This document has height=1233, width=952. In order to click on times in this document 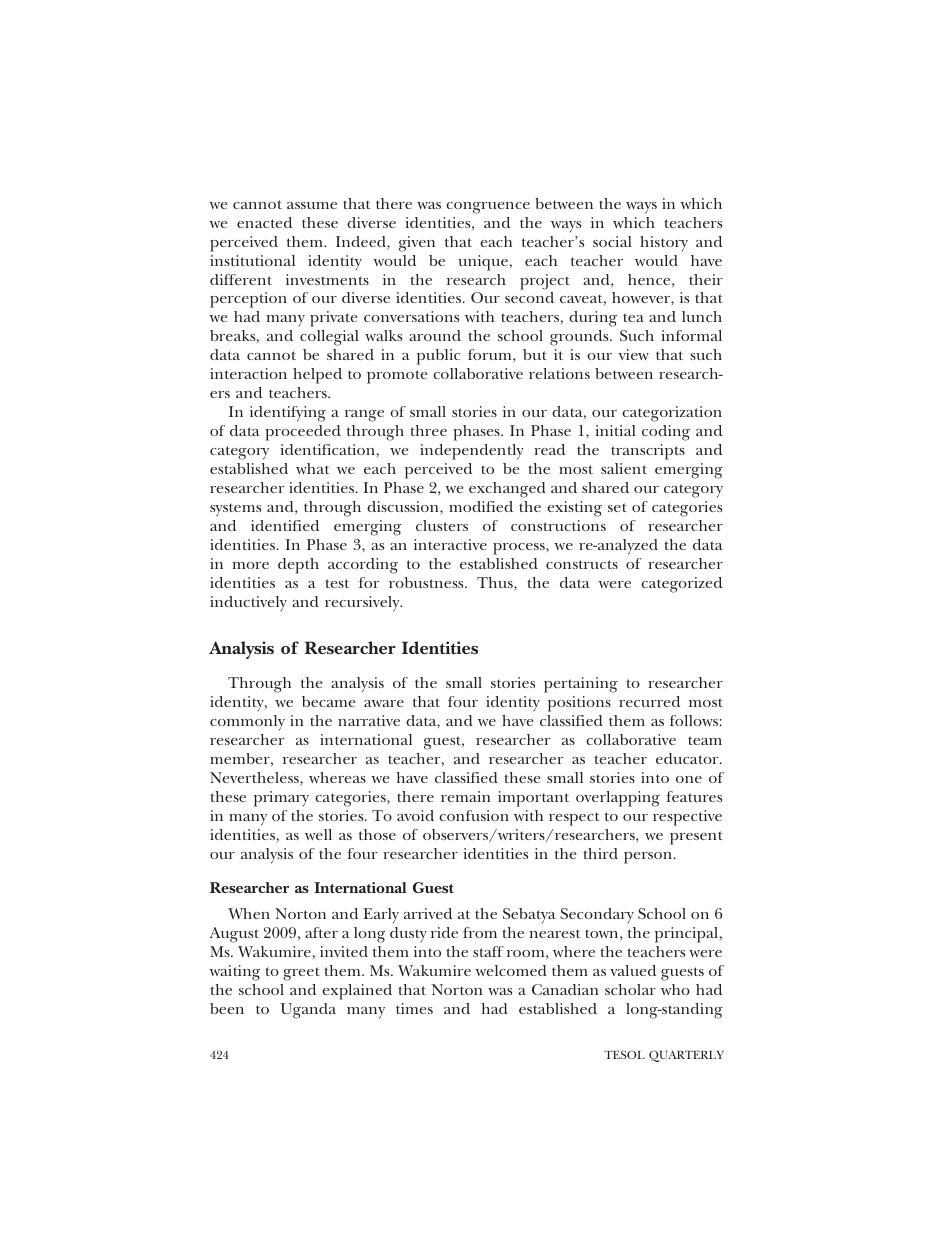, I will do `click(414, 1008)`.
